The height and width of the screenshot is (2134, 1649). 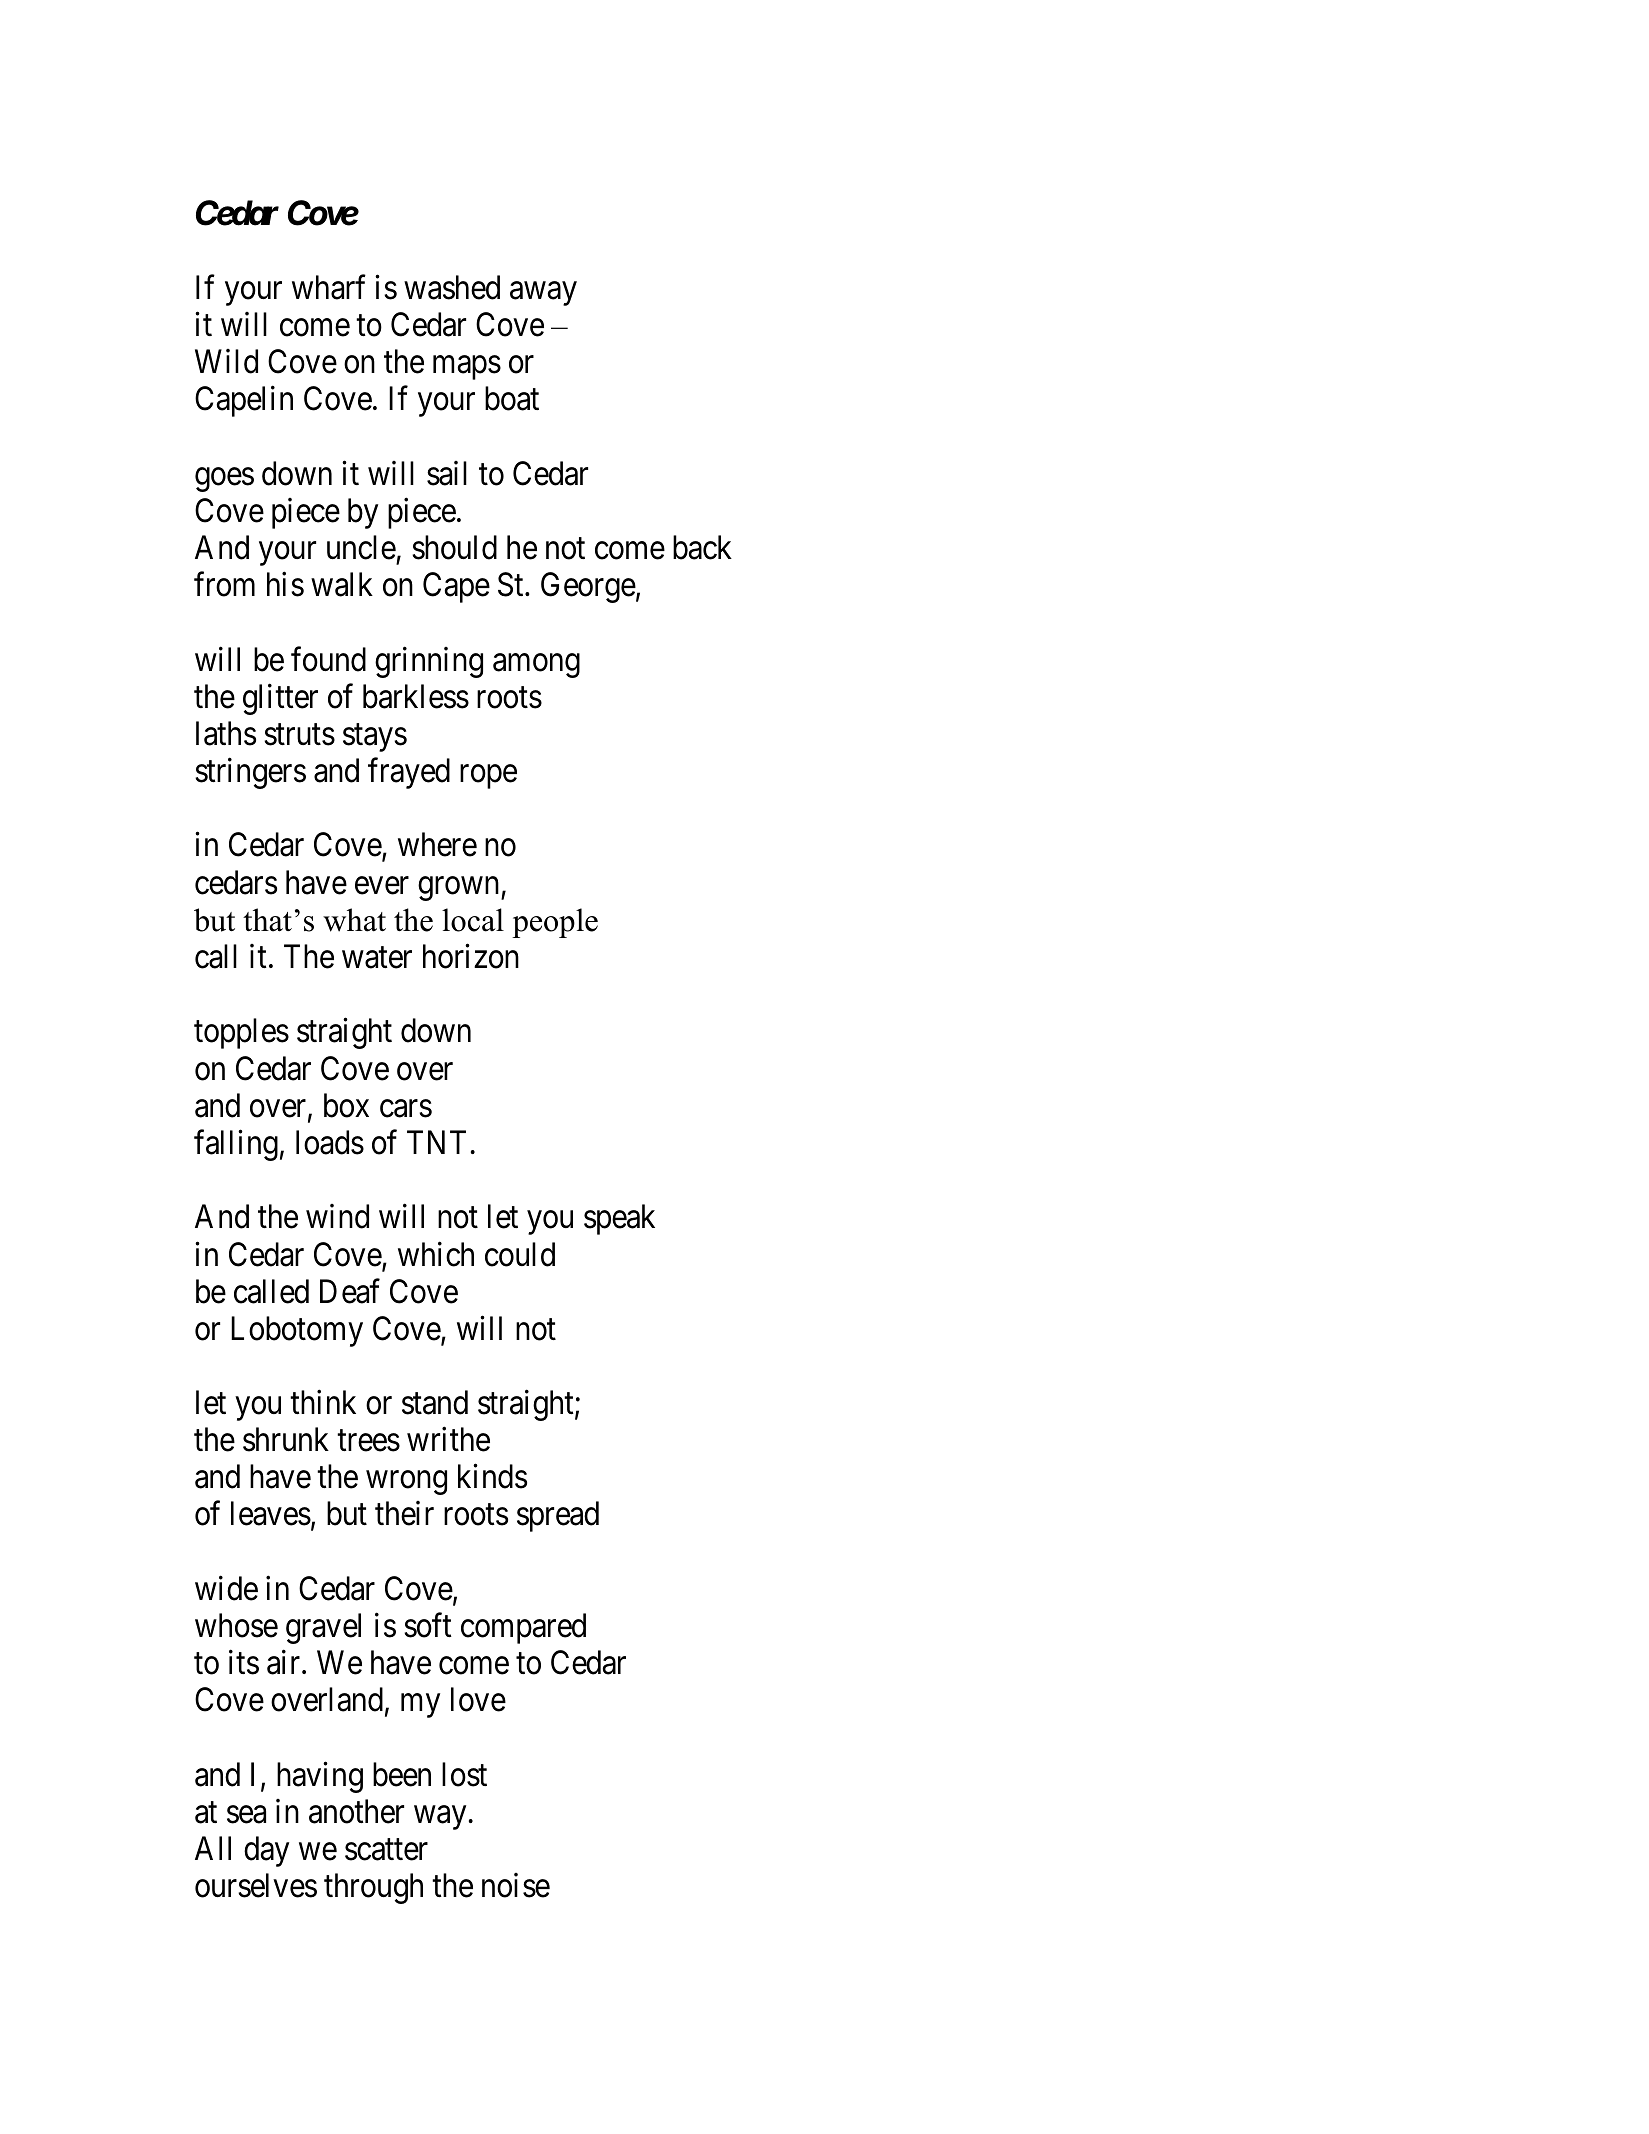 I want to click on wharf, so click(x=329, y=287).
